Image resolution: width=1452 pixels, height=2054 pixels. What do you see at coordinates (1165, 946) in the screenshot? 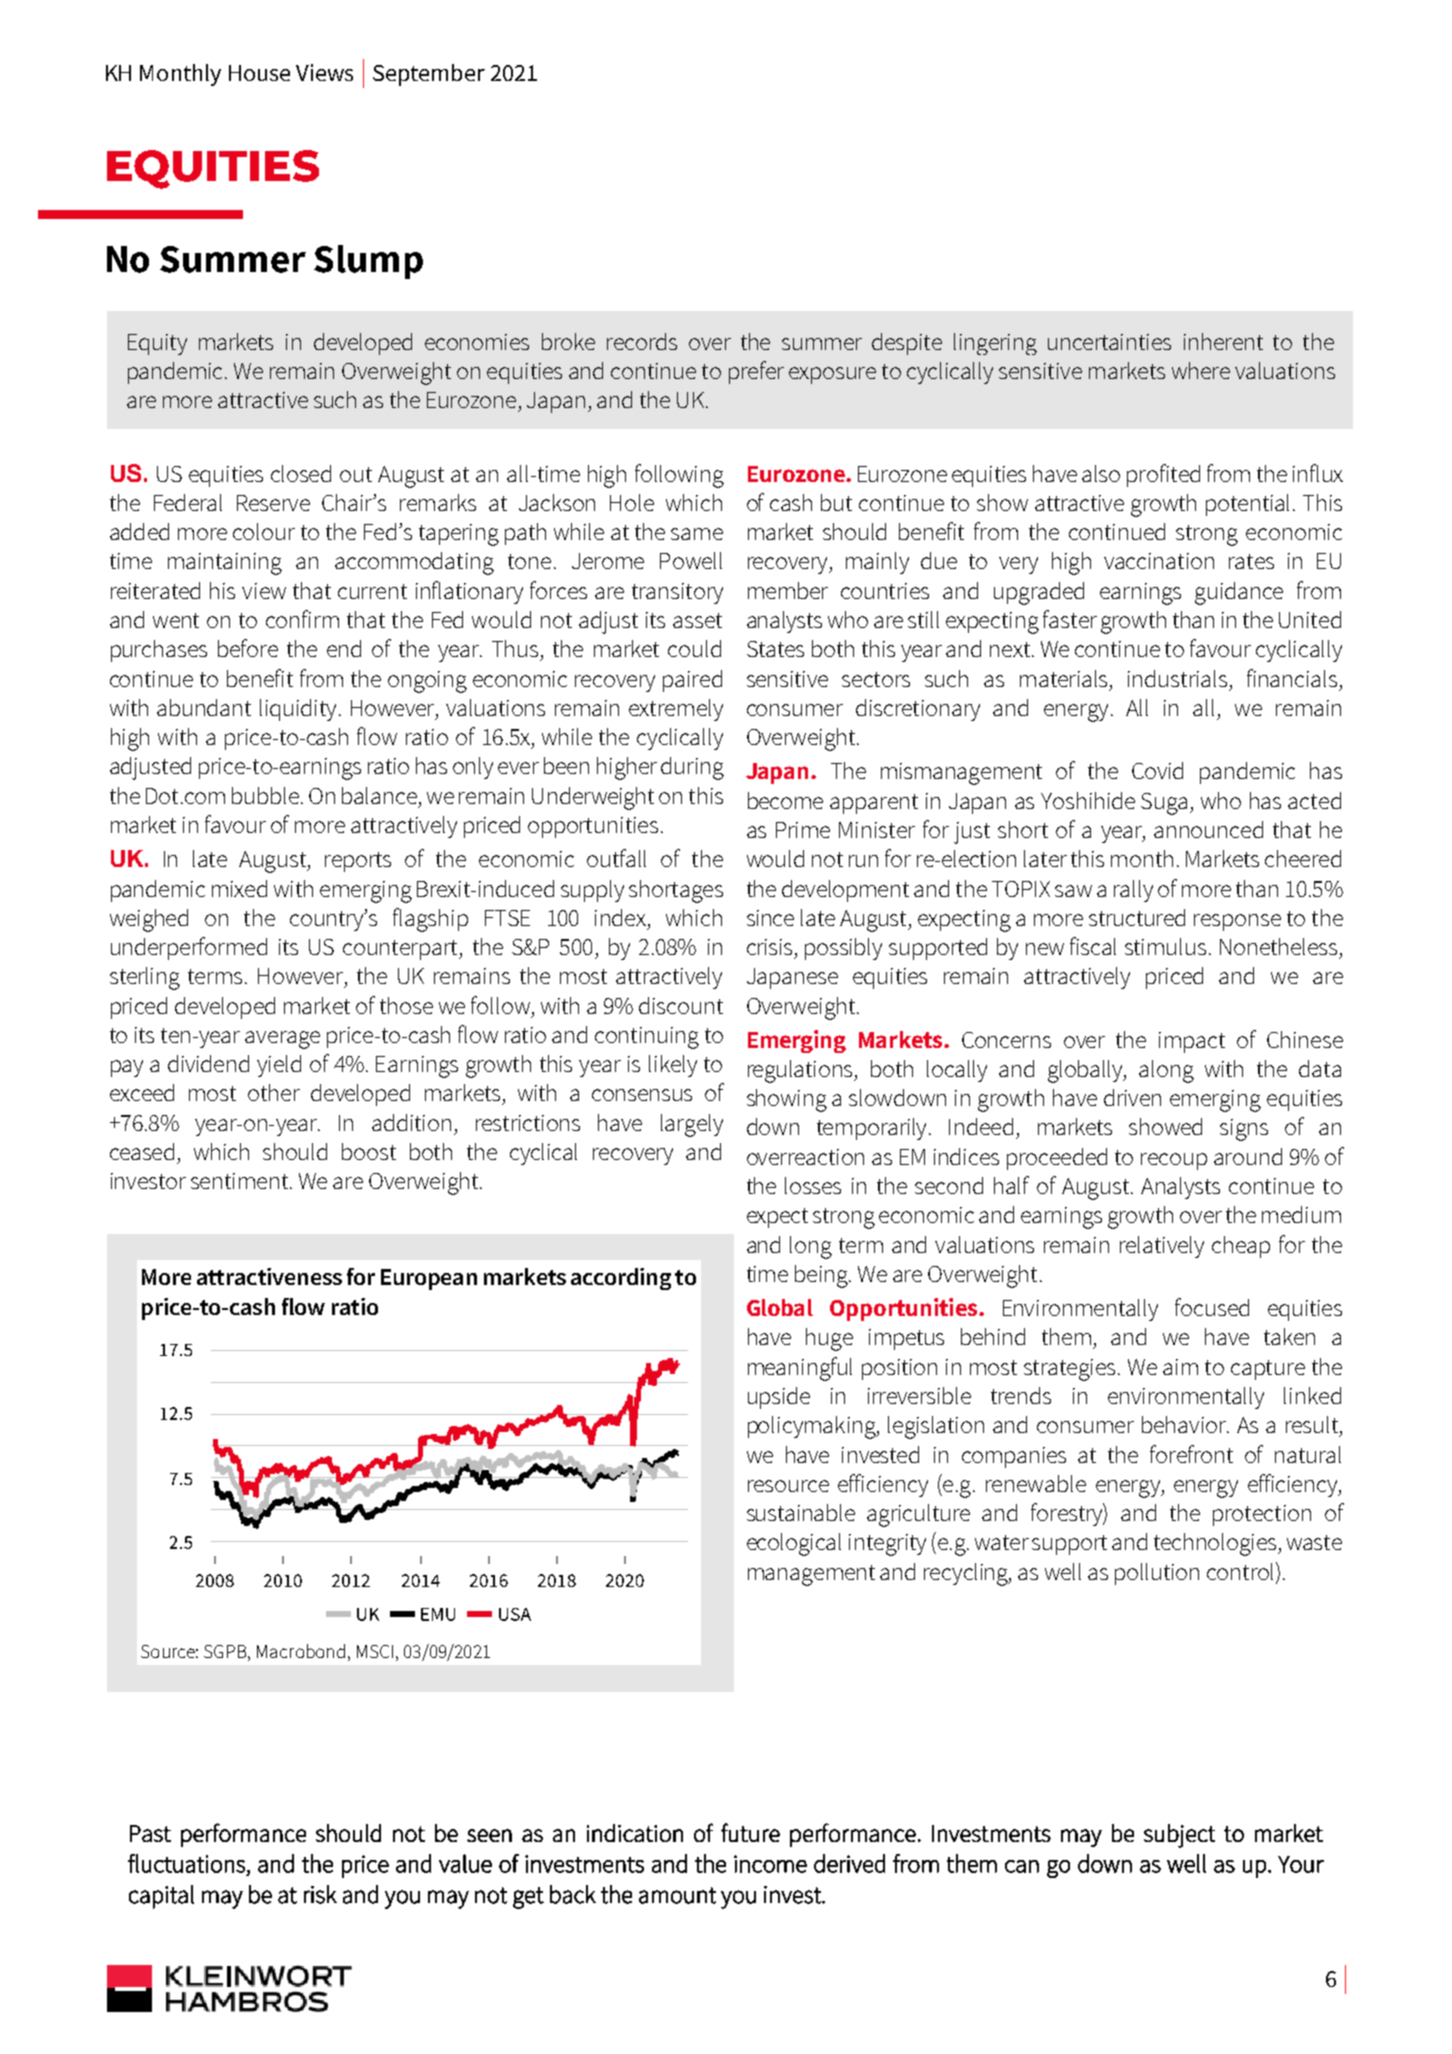
I see `stimulus` at bounding box center [1165, 946].
